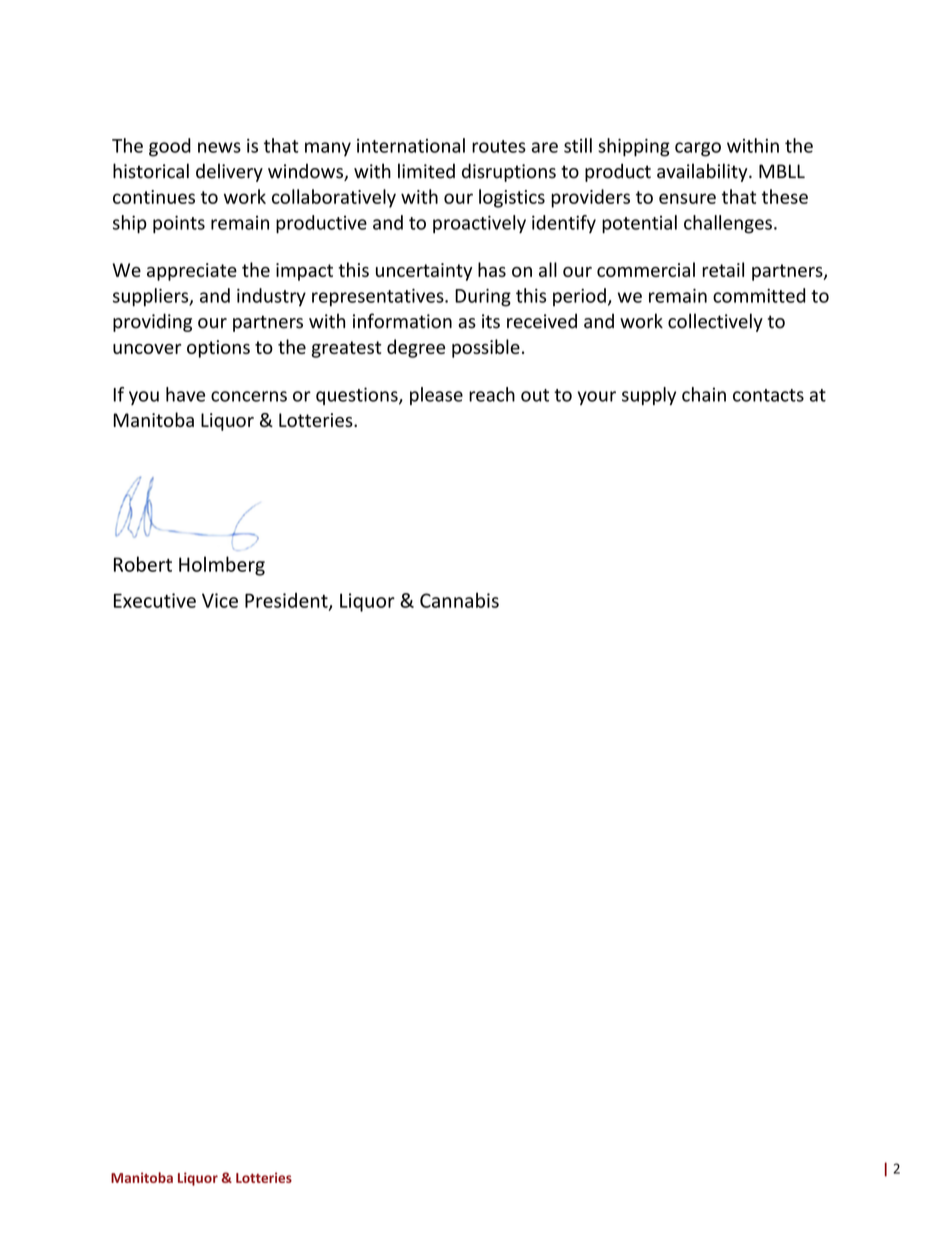 The image size is (952, 1233). Describe the element at coordinates (499, 146) in the screenshot. I see `routes` at that location.
